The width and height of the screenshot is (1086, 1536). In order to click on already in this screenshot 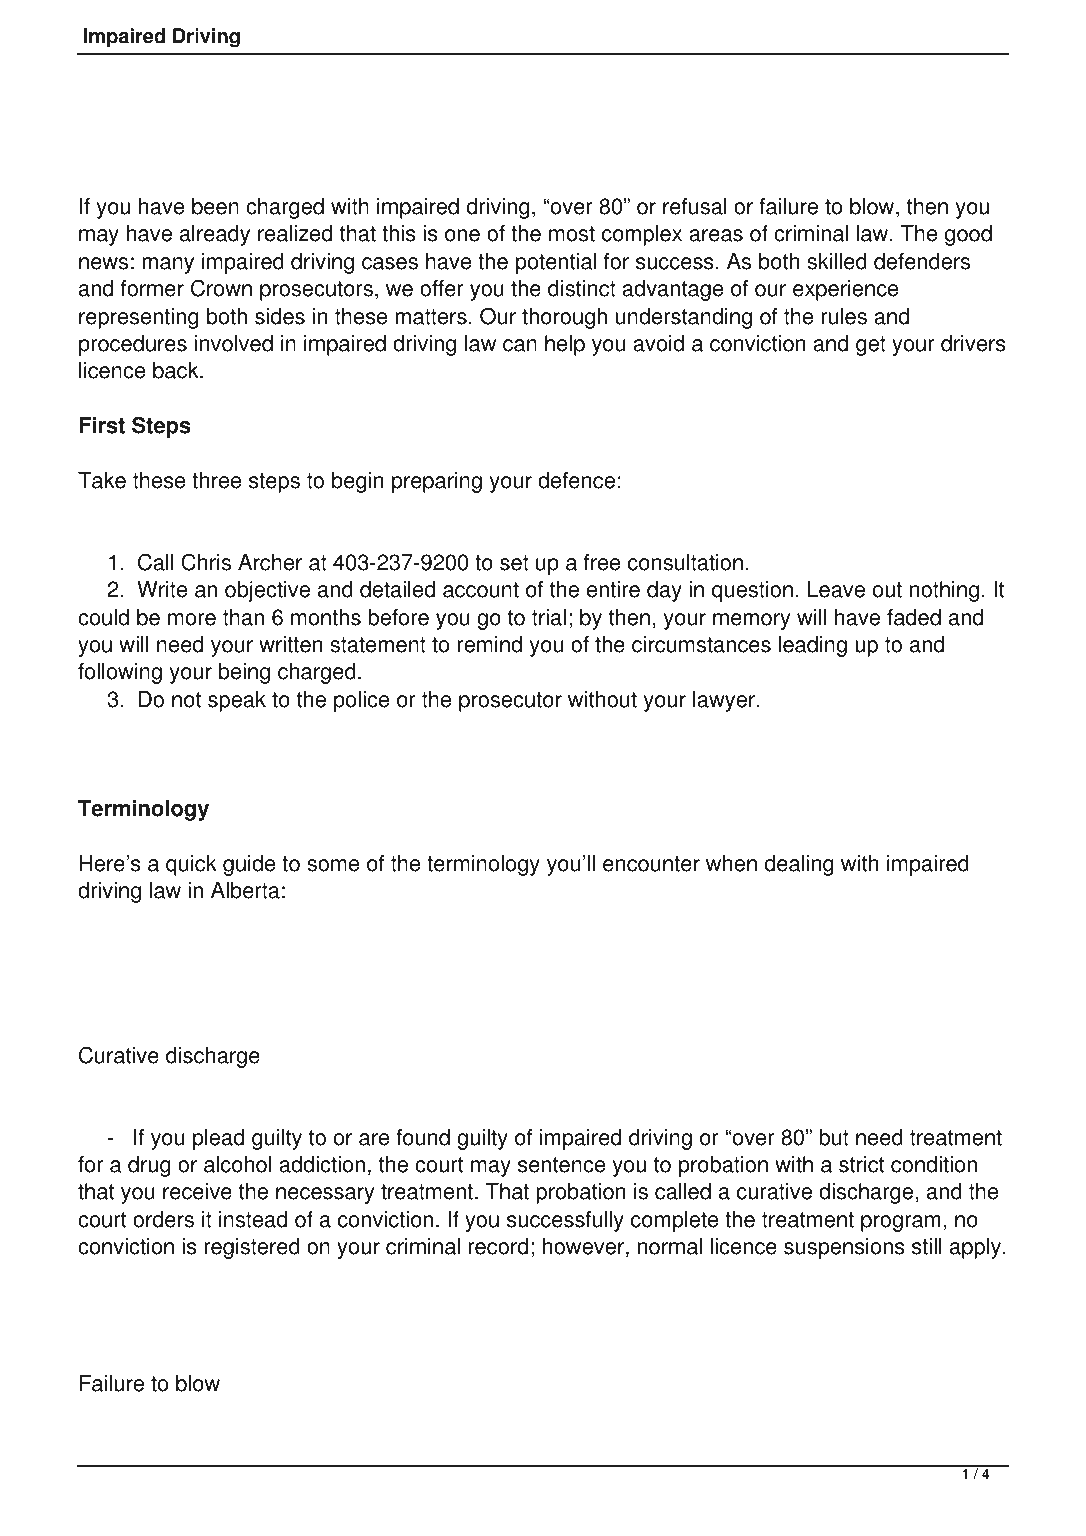, I will do `click(215, 235)`.
